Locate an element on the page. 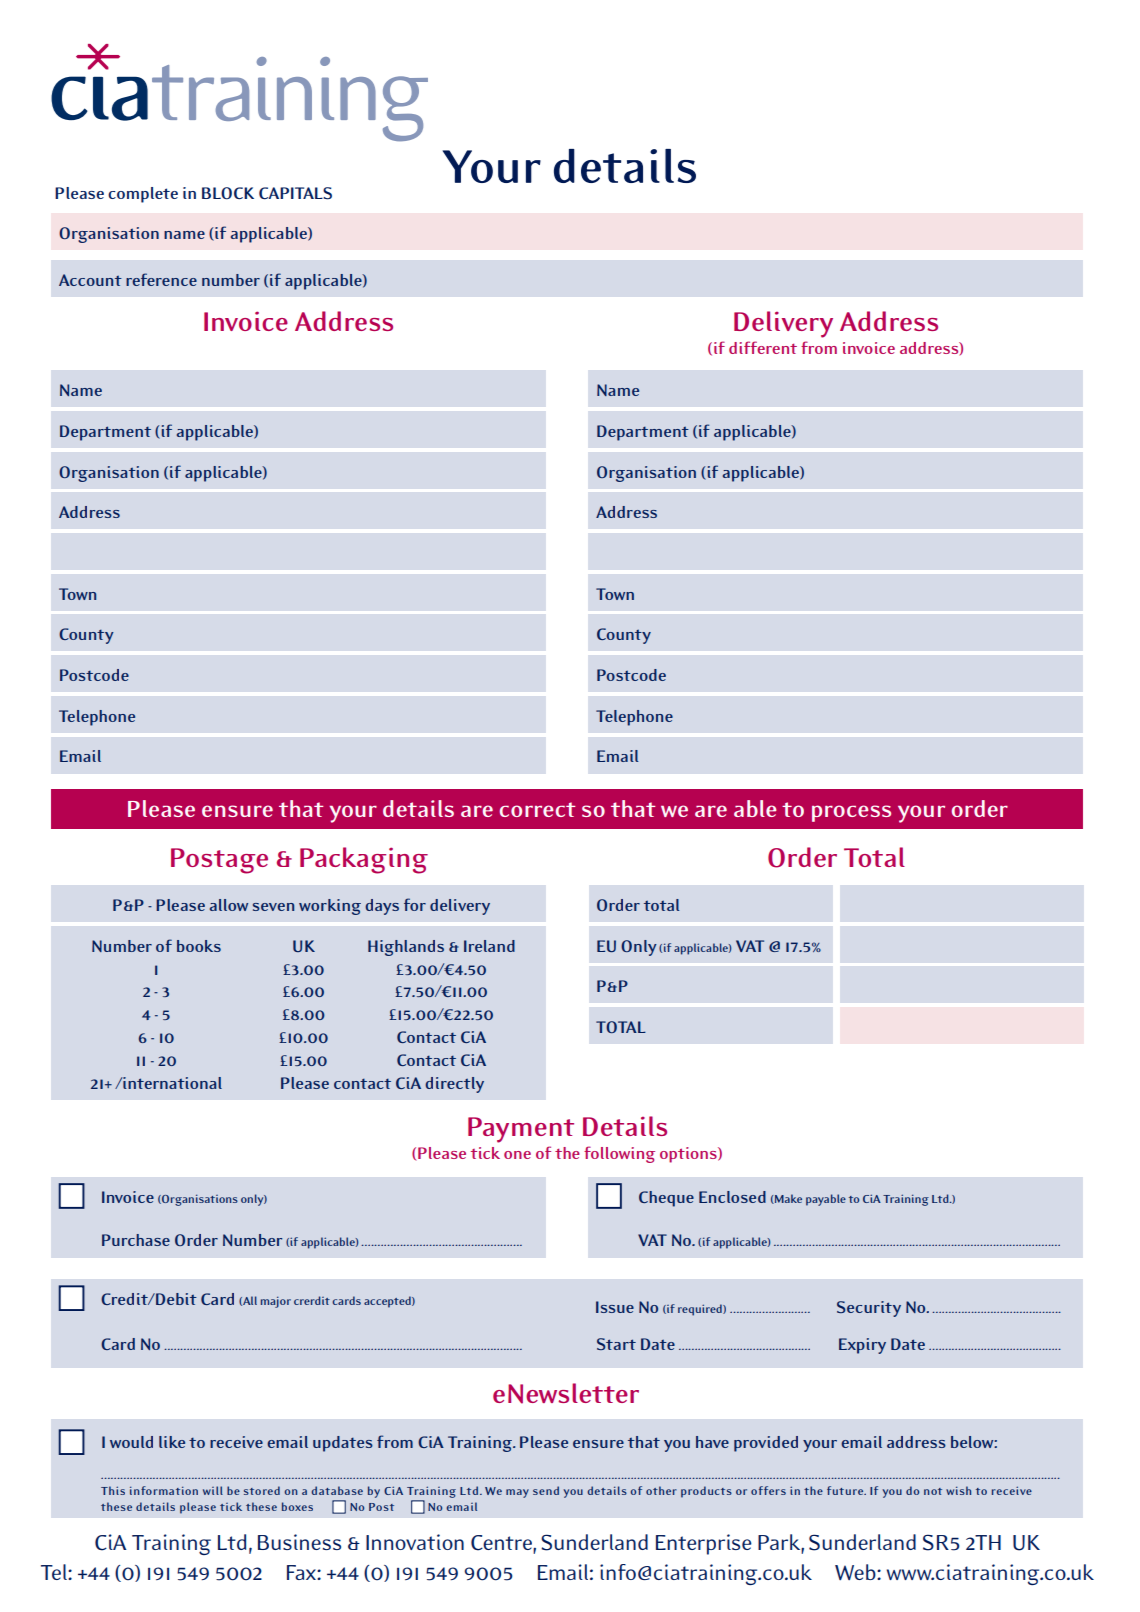  will is located at coordinates (213, 1490).
